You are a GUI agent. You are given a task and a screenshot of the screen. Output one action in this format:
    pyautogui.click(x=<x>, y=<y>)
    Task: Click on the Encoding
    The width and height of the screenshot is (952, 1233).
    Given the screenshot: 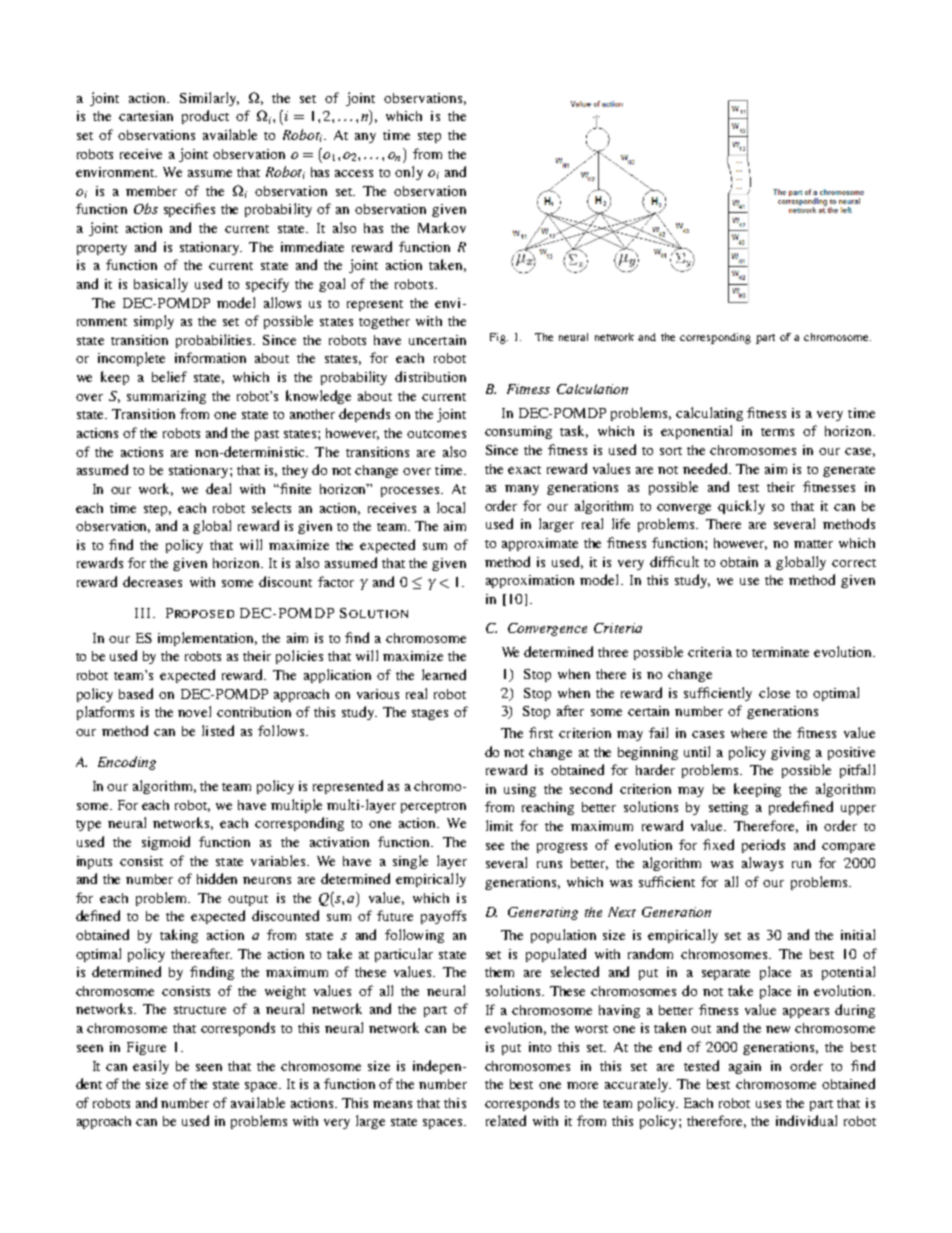 What is the action you would take?
    pyautogui.click(x=127, y=763)
